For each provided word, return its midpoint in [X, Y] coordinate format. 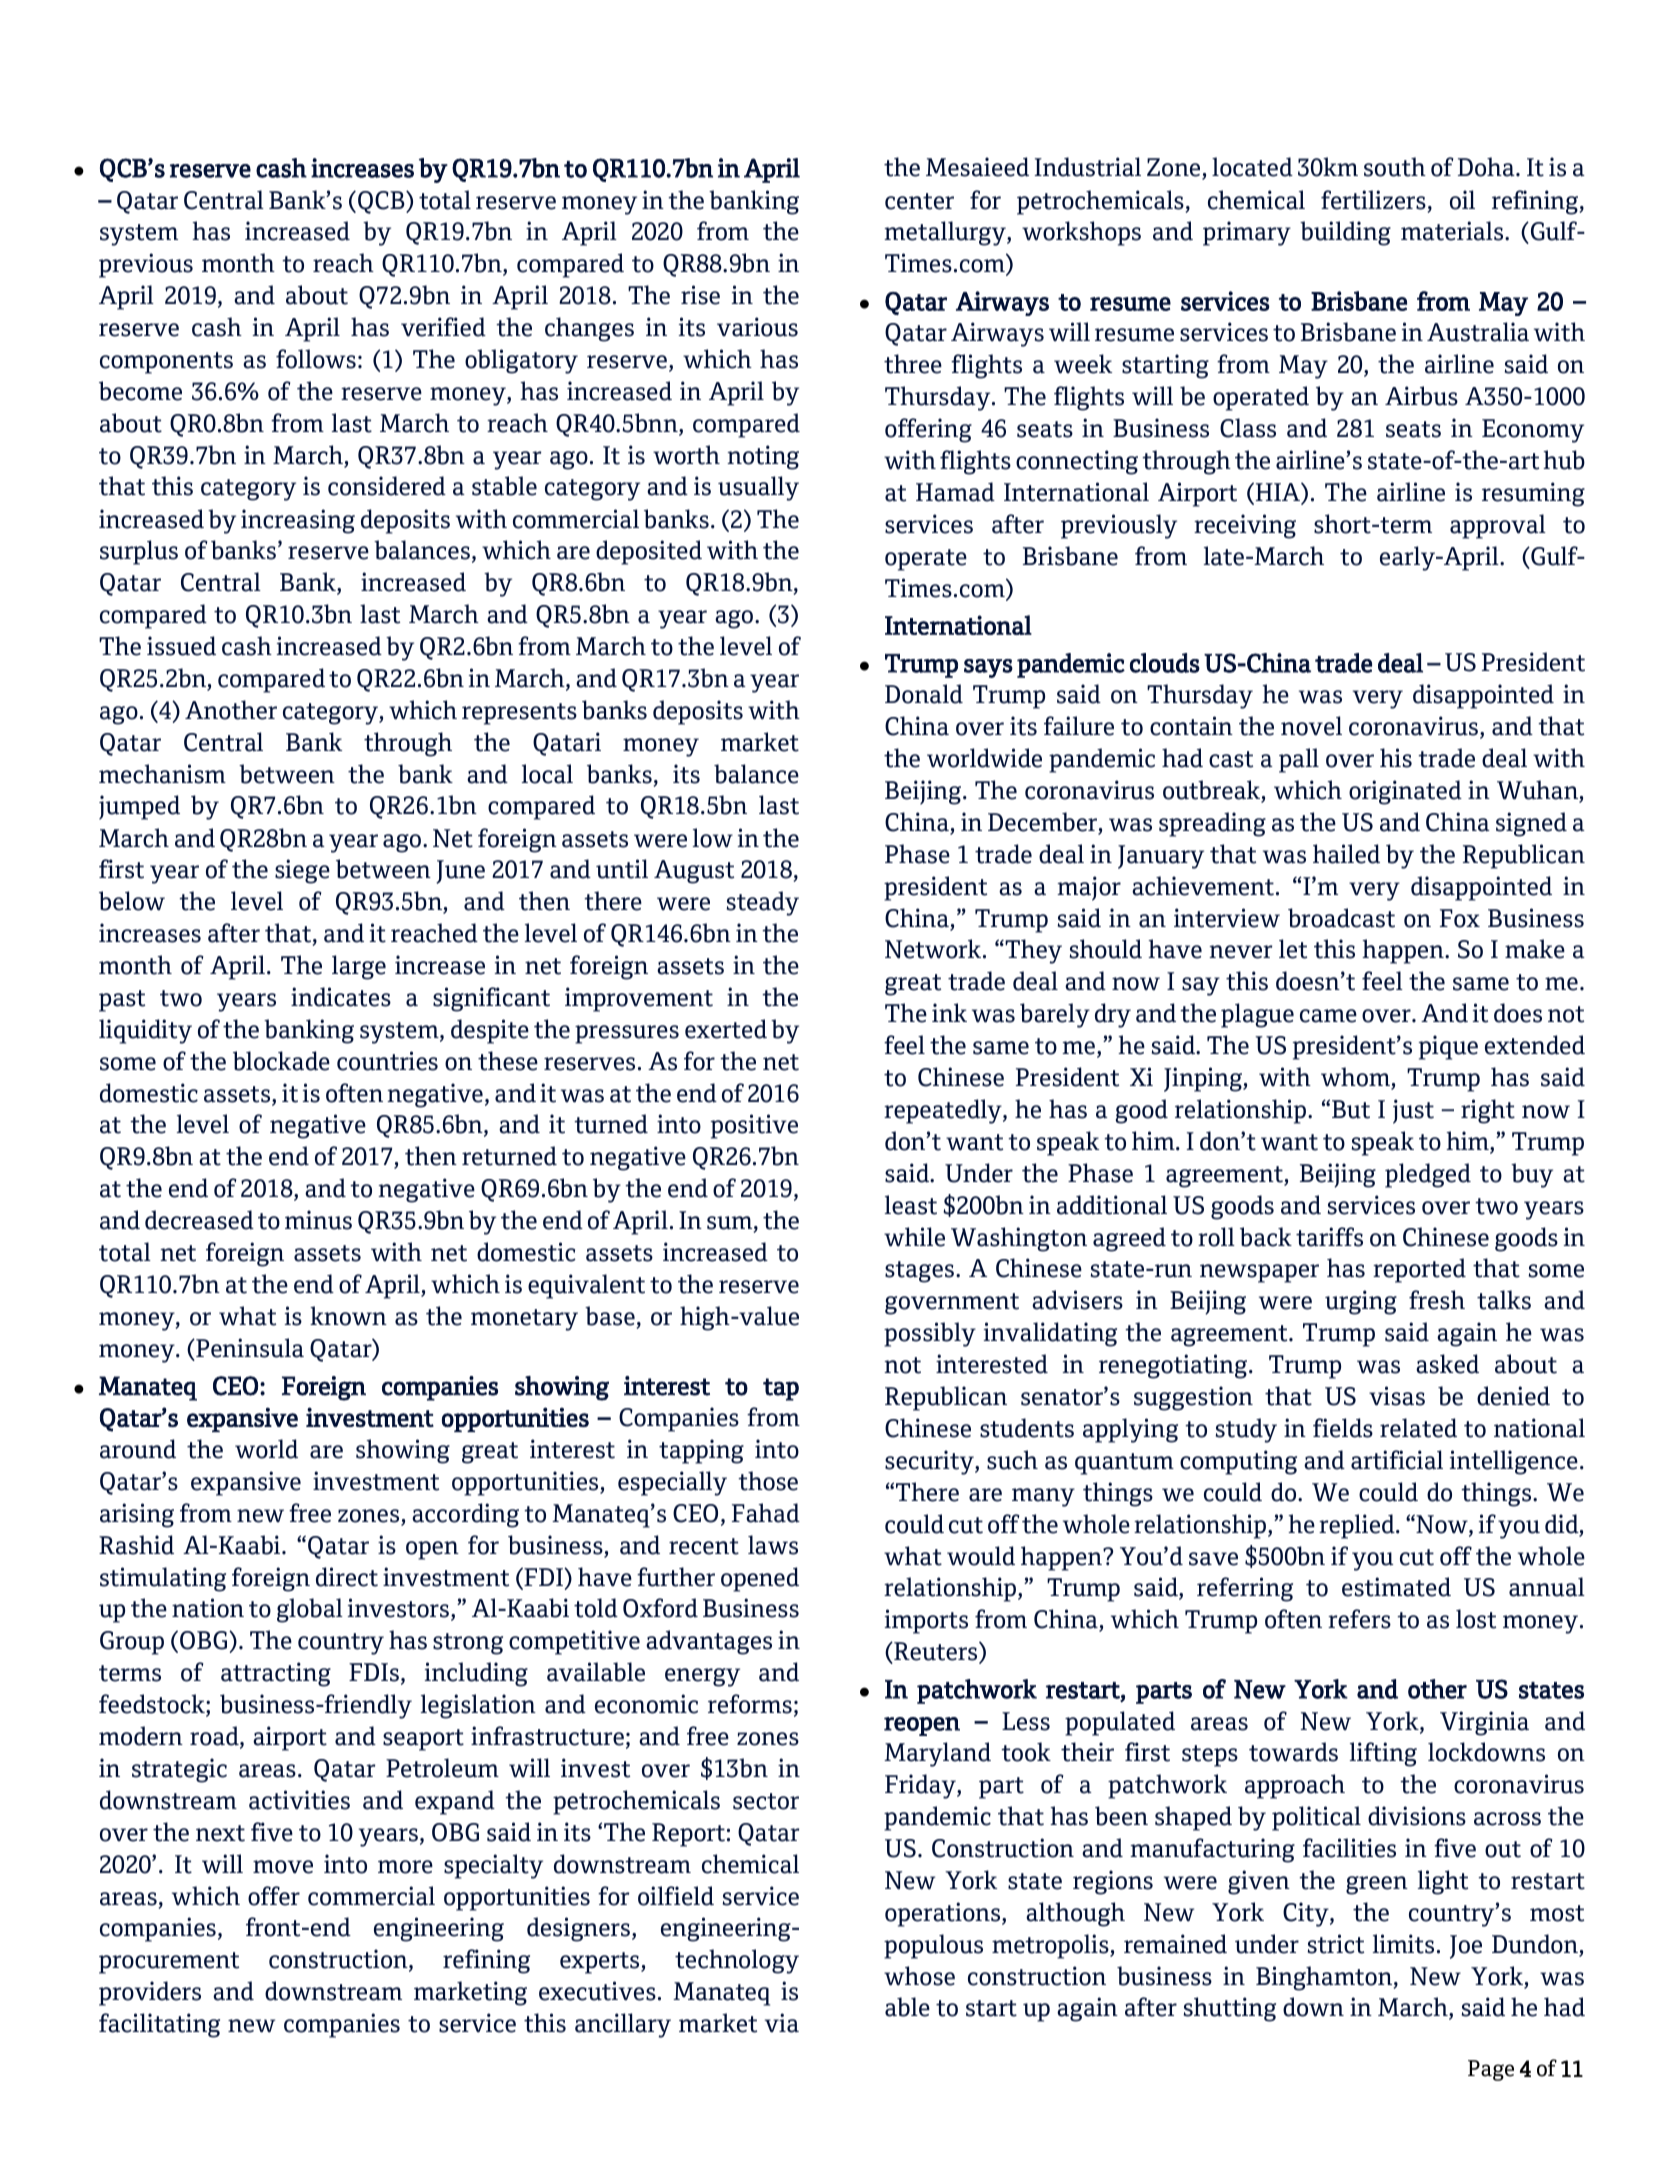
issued [181, 646]
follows [316, 359]
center [919, 201]
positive [754, 1126]
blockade [281, 1061]
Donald [924, 694]
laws [773, 1545]
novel [1311, 726]
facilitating [159, 2025]
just [1413, 1111]
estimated [1396, 1587]
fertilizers [1373, 200]
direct [347, 1577]
